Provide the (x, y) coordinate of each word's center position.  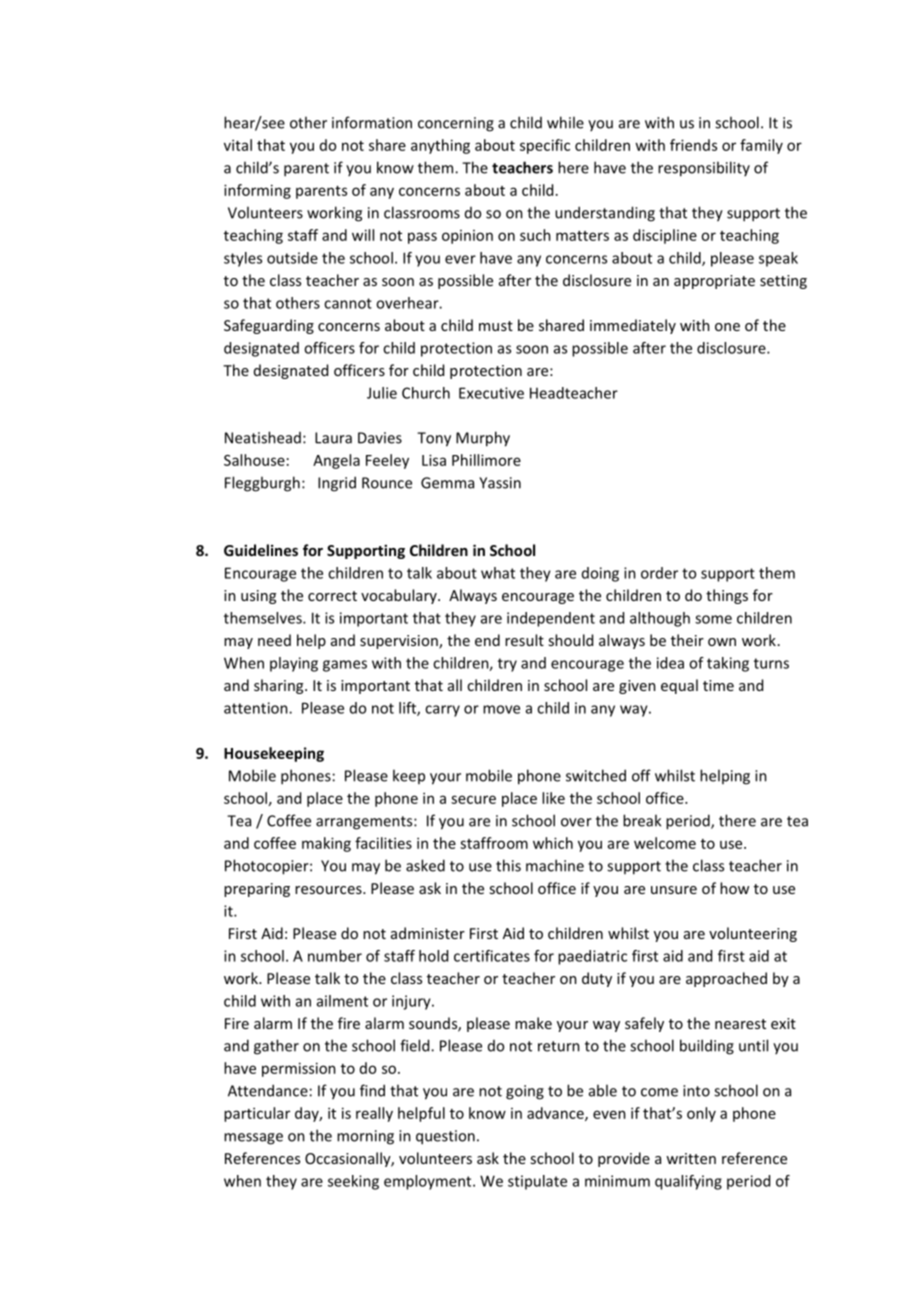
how (734, 888)
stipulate (537, 1182)
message (253, 1139)
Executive (491, 393)
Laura (333, 438)
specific (545, 146)
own (722, 642)
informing (257, 191)
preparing (257, 890)
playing (294, 664)
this (508, 865)
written (691, 1158)
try (507, 665)
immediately (633, 326)
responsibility (704, 169)
